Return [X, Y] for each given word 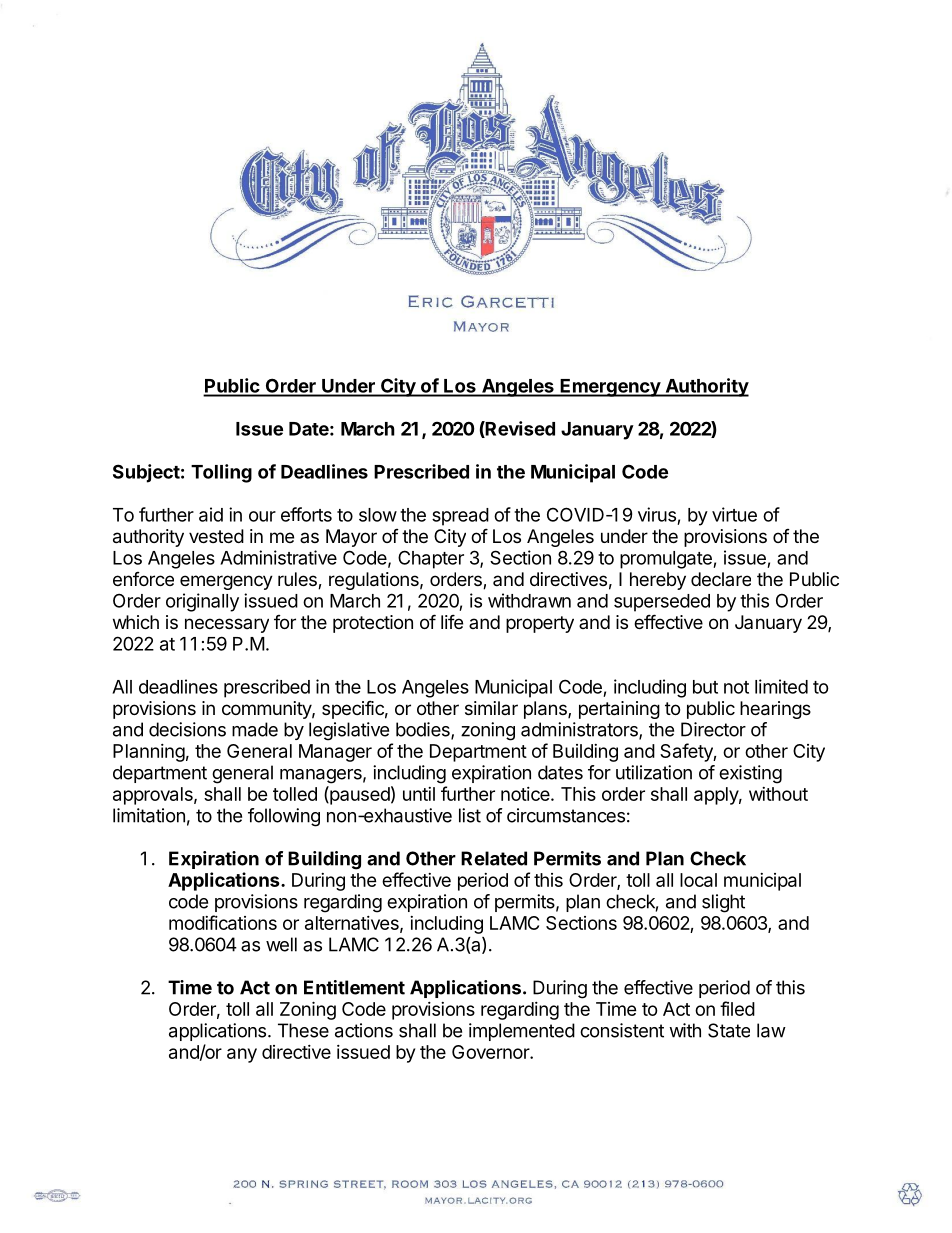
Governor [491, 1052]
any [242, 1055]
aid [211, 514]
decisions [187, 729]
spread [460, 517]
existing [750, 774]
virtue [734, 514]
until [419, 794]
